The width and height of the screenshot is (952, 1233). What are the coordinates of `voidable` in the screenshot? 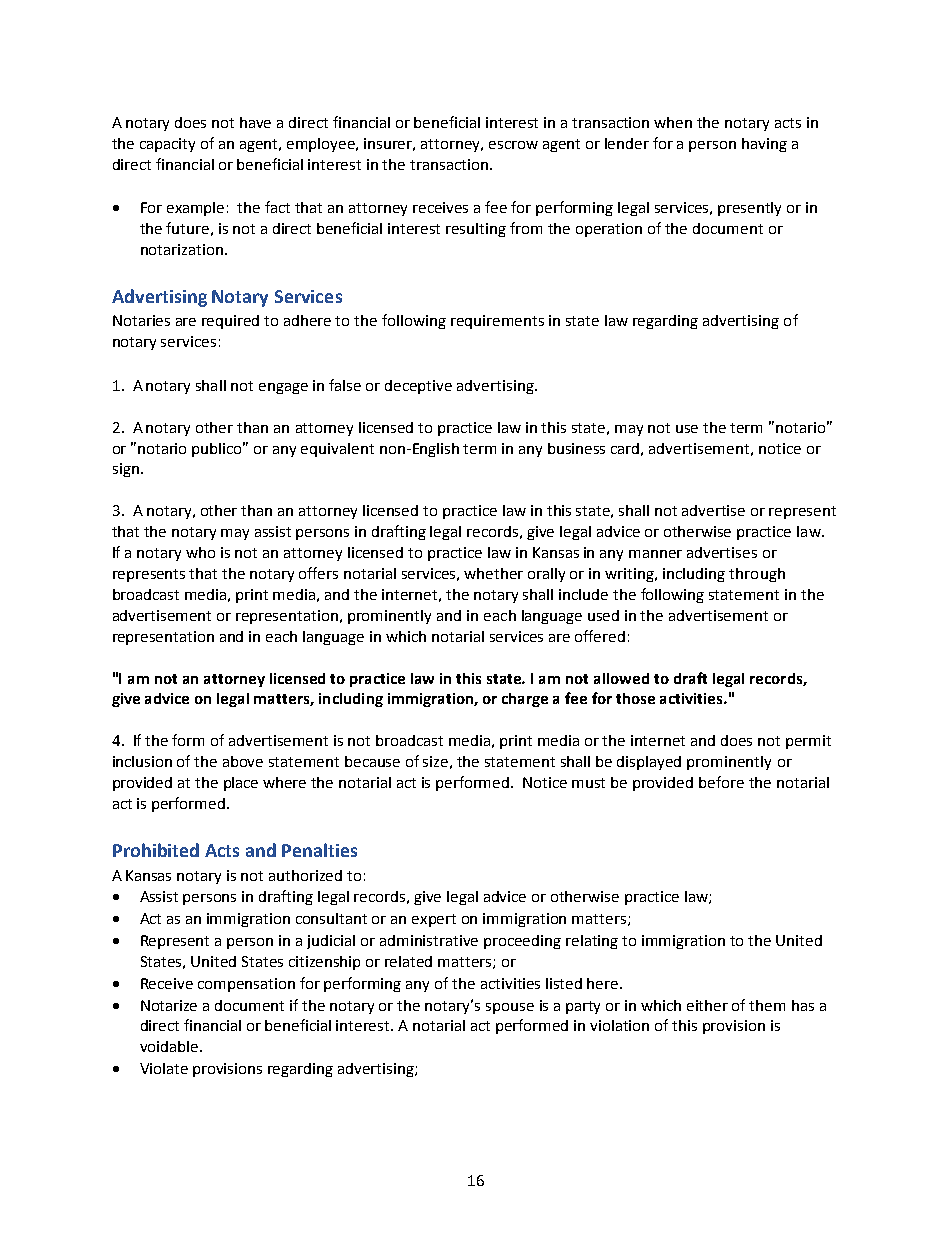 It's located at (170, 1046).
